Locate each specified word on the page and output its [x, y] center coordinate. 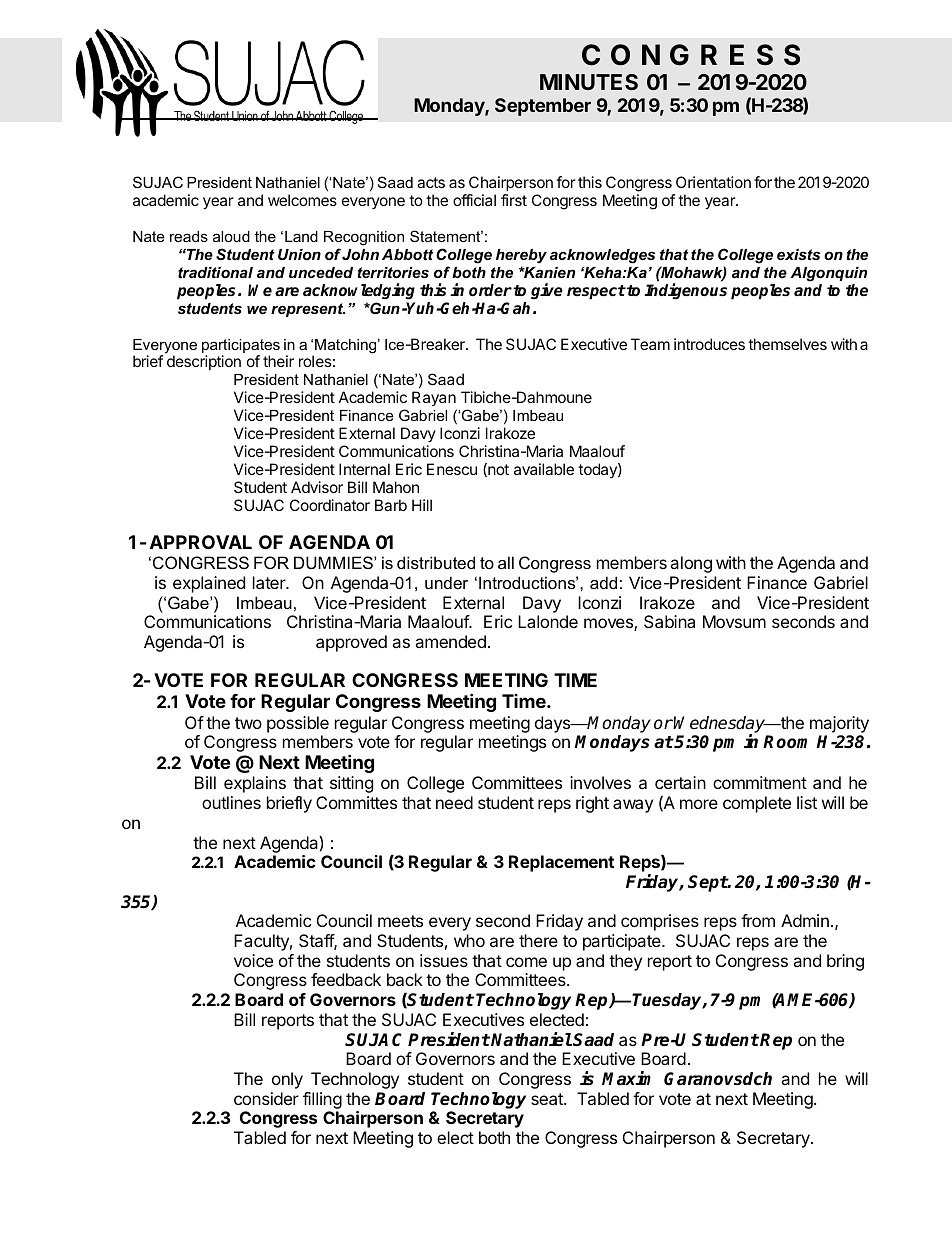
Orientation [713, 182]
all [506, 562]
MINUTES [589, 82]
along [691, 564]
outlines [231, 802]
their [278, 361]
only [287, 1080]
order [490, 290]
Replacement [561, 863]
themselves [787, 344]
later [270, 582]
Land [301, 236]
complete [757, 804]
